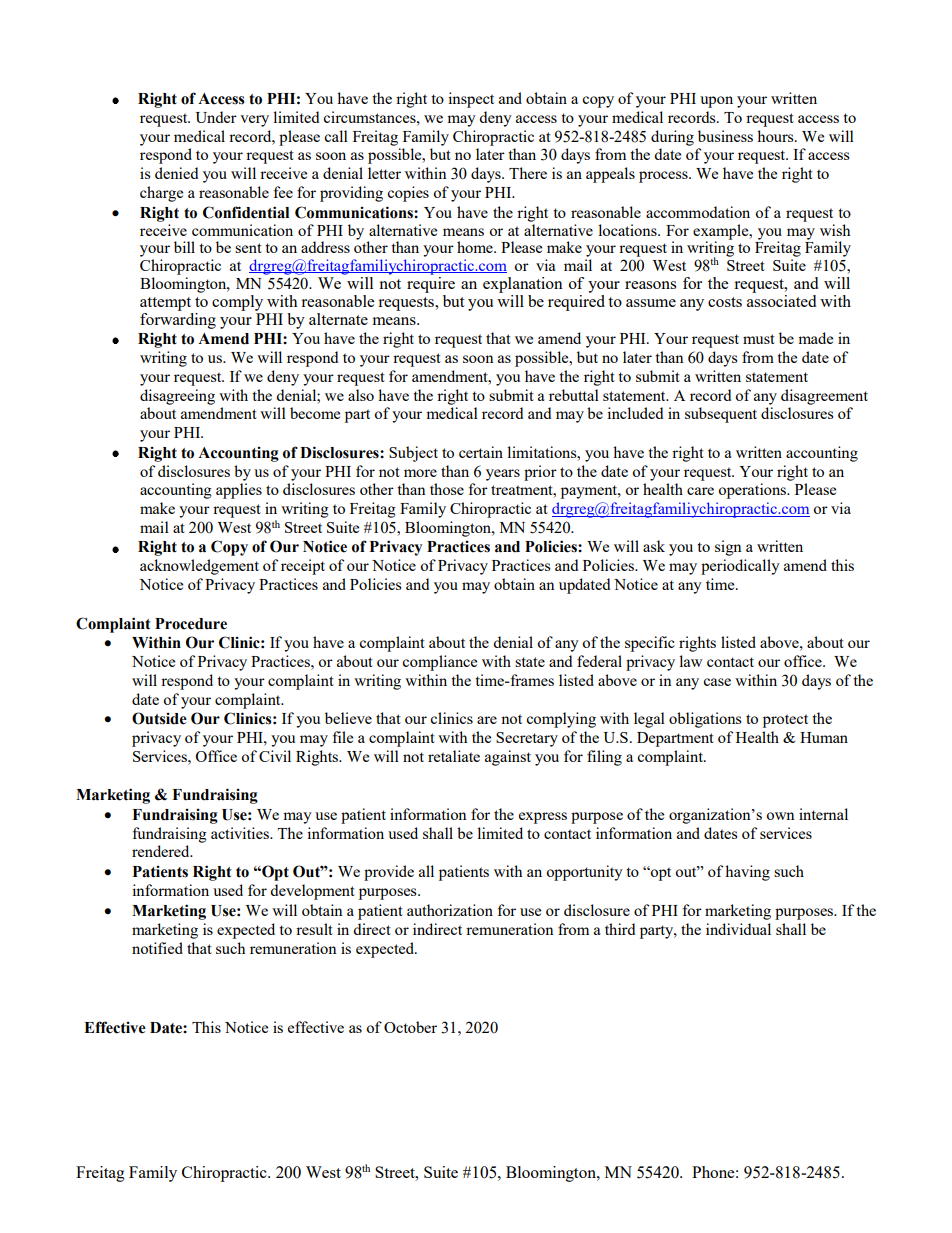 The image size is (952, 1233). Describe the element at coordinates (199, 567) in the screenshot. I see `acknowledgement` at that location.
